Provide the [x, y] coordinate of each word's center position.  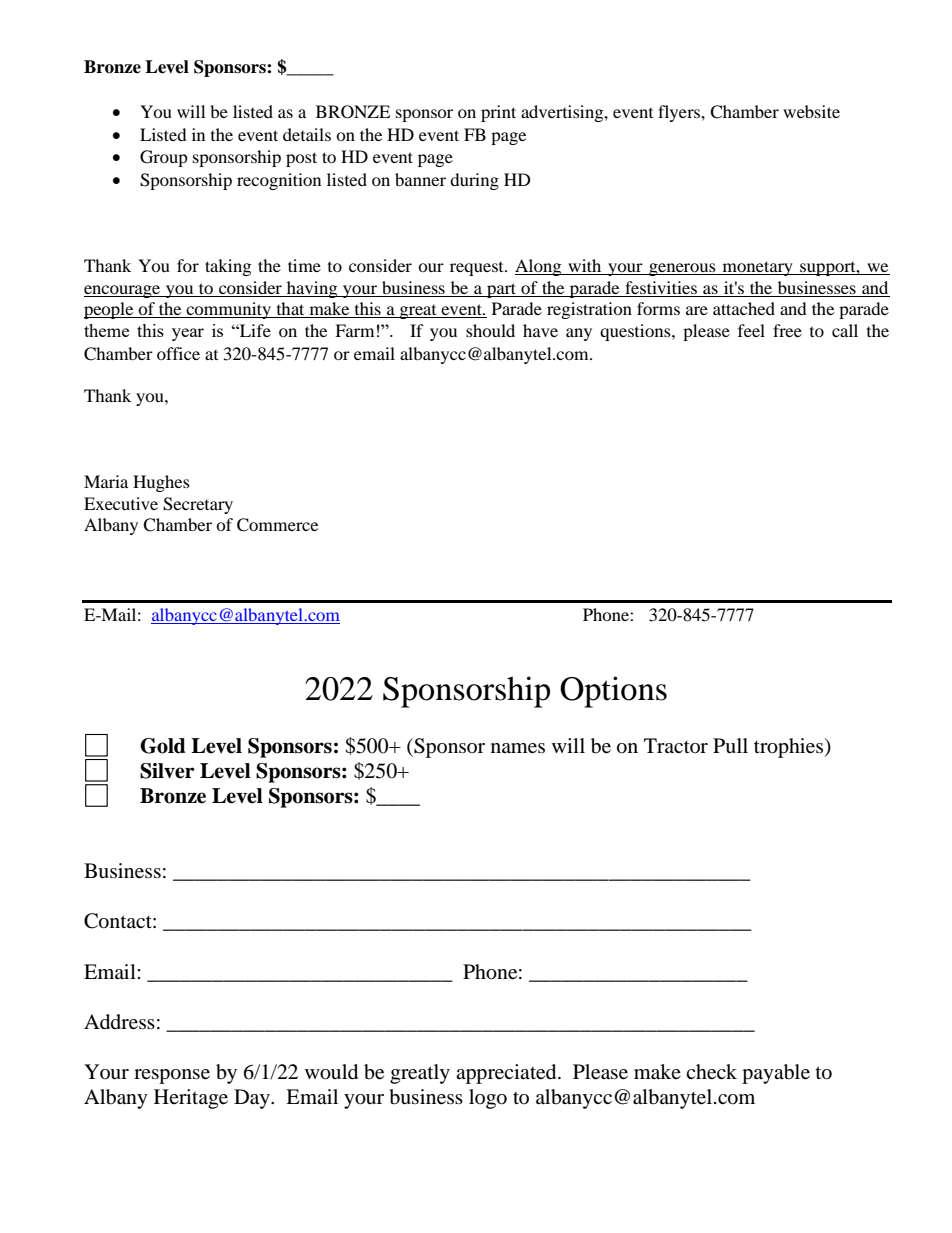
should [490, 330]
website [811, 111]
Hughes [161, 483]
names [518, 748]
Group [164, 158]
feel [751, 330]
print [498, 113]
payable [776, 1074]
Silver [167, 771]
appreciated [507, 1074]
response [172, 1076]
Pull [730, 746]
